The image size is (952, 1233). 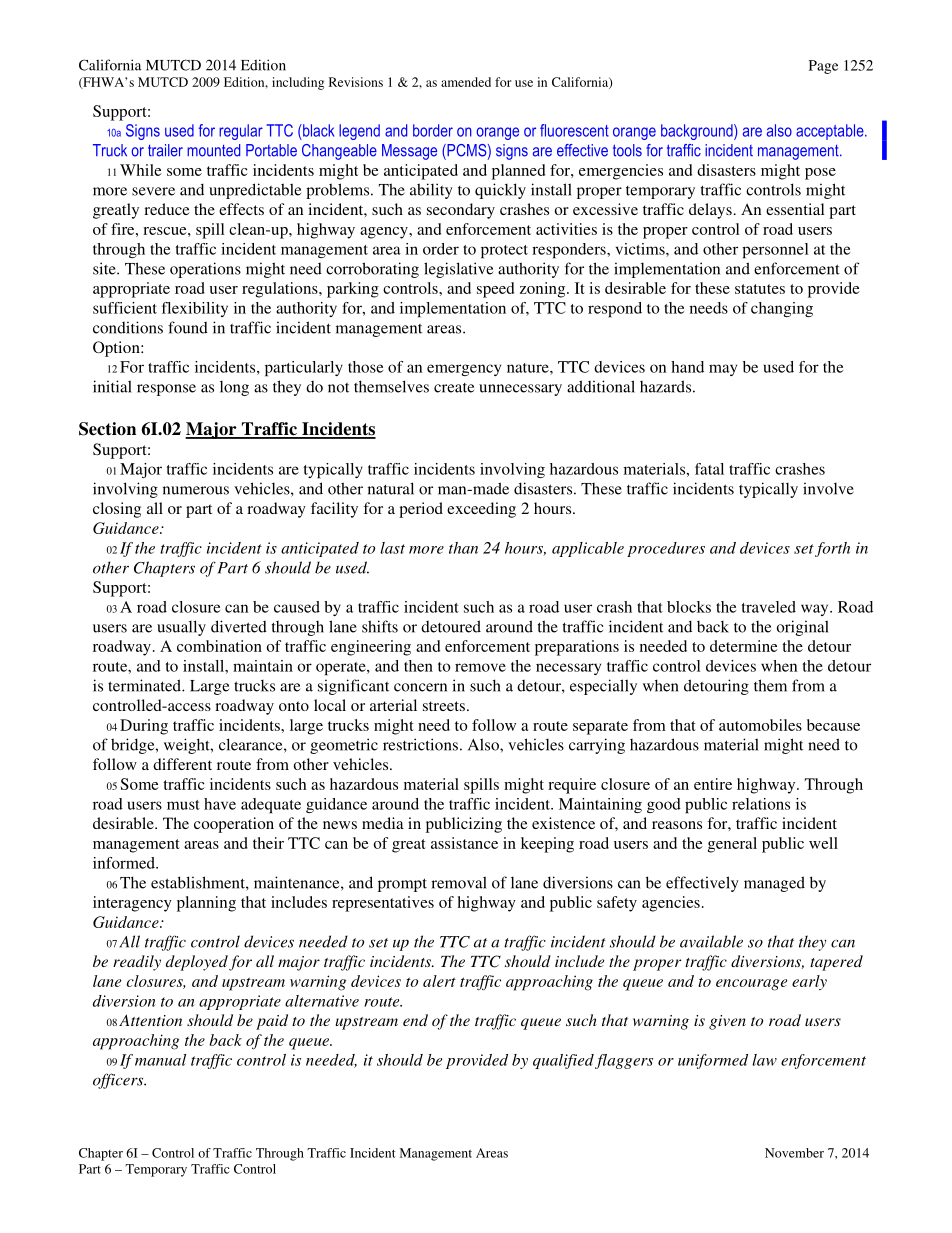 I want to click on manual, so click(x=160, y=1060).
